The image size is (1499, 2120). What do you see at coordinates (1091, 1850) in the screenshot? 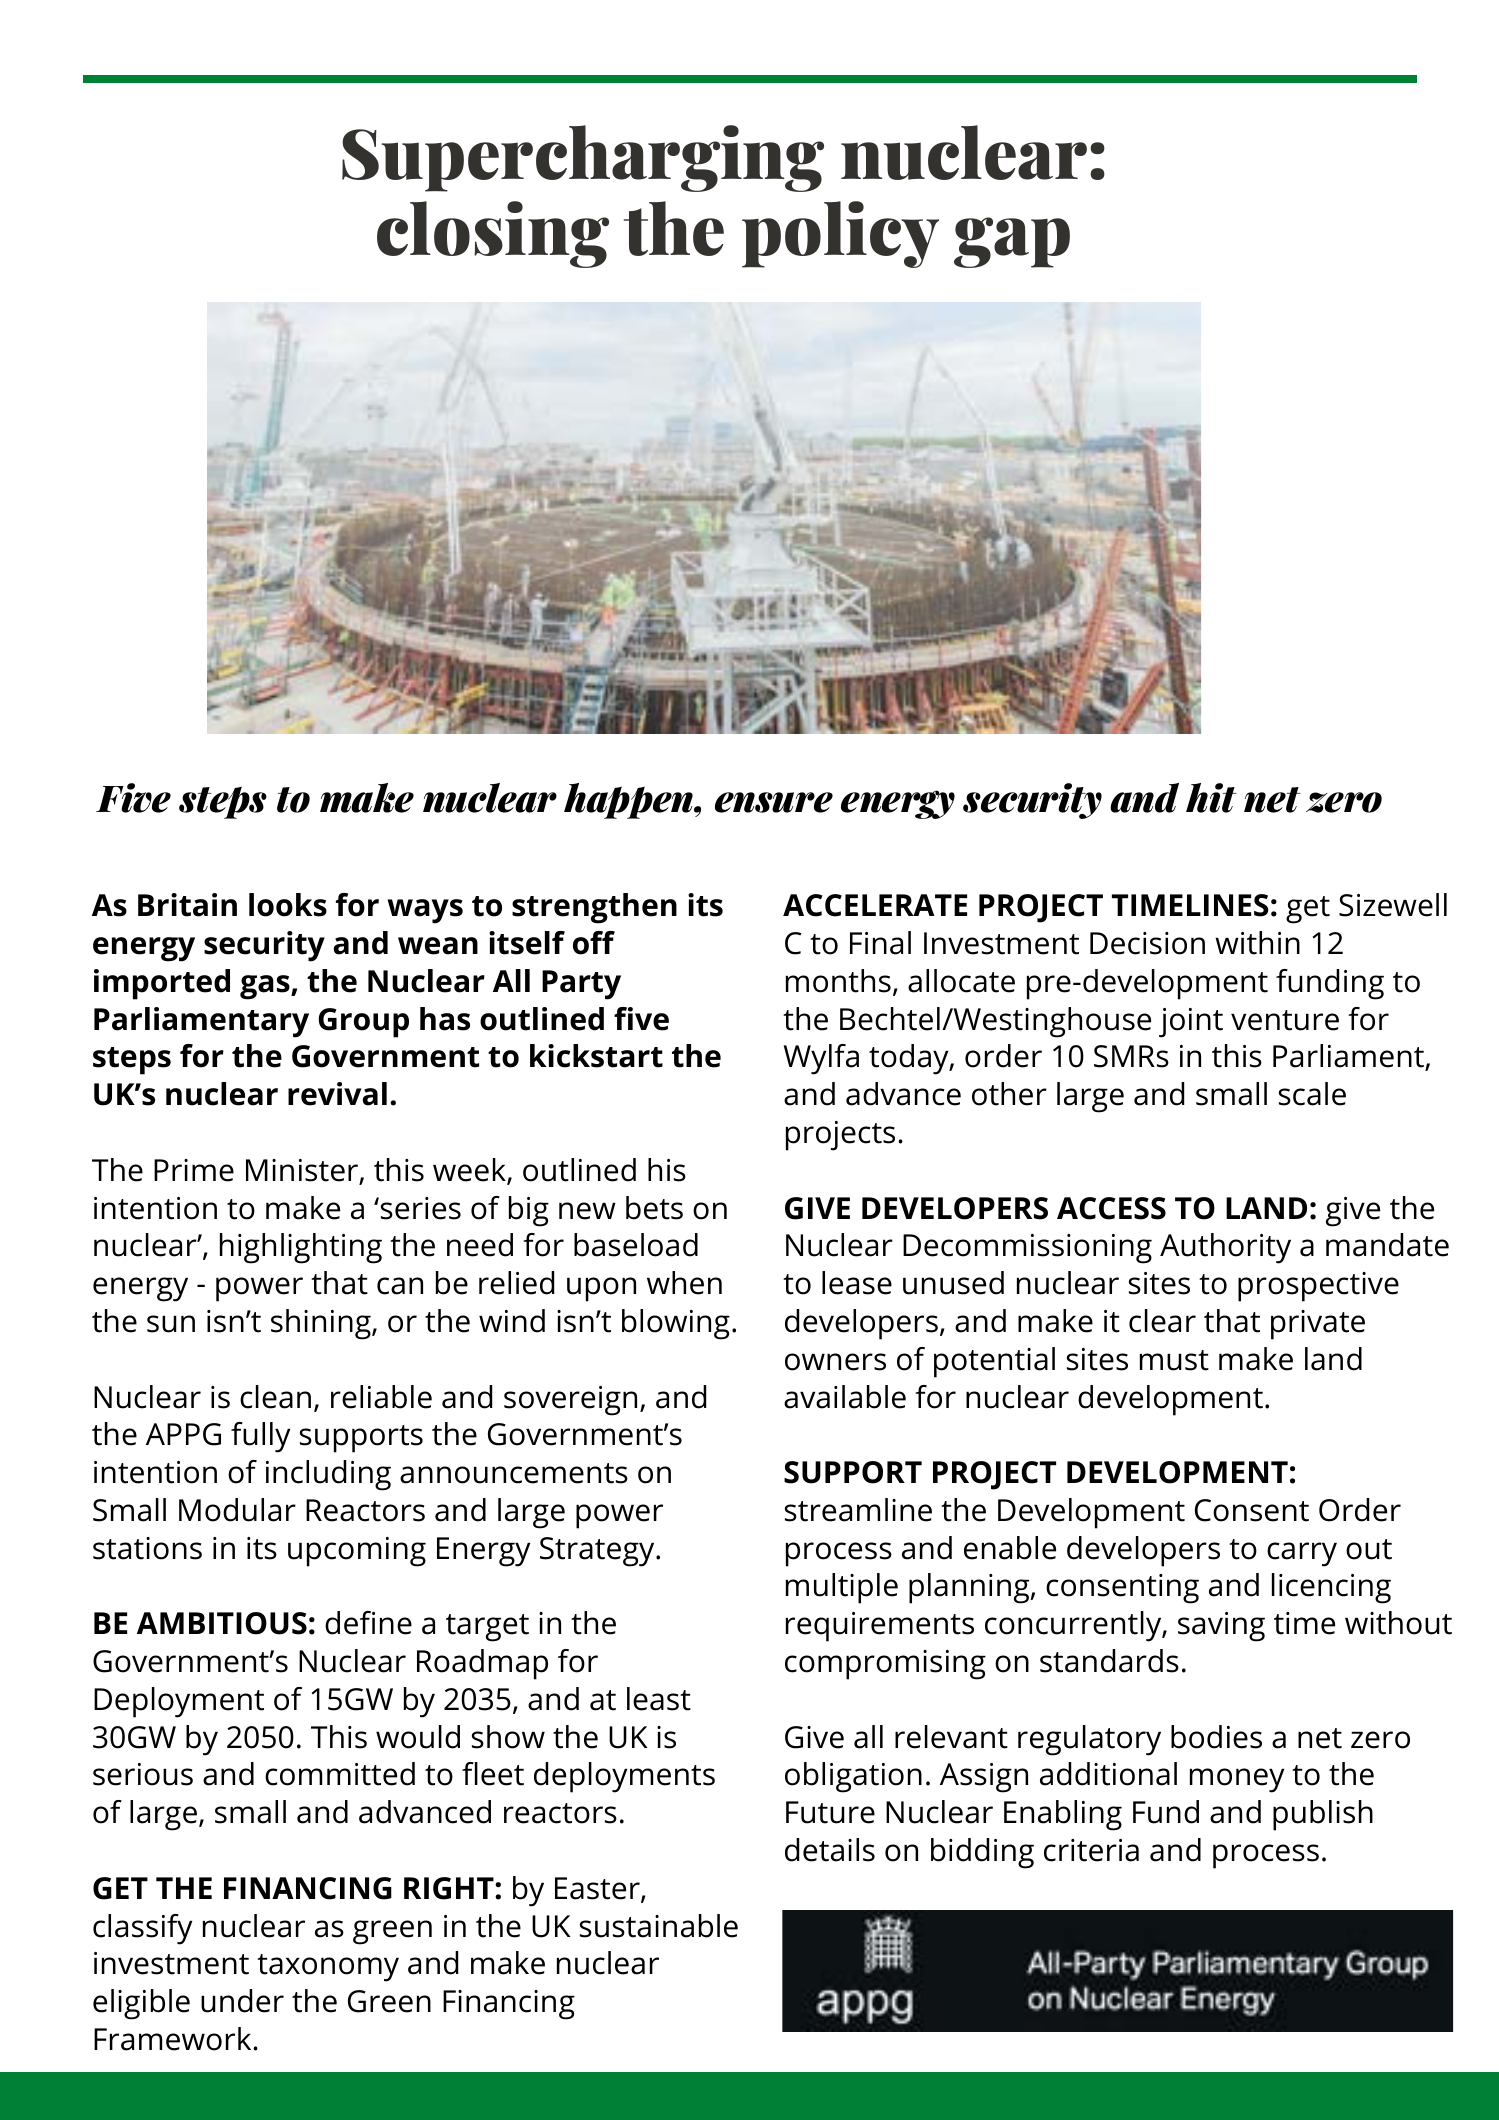
I see `criteria` at bounding box center [1091, 1850].
